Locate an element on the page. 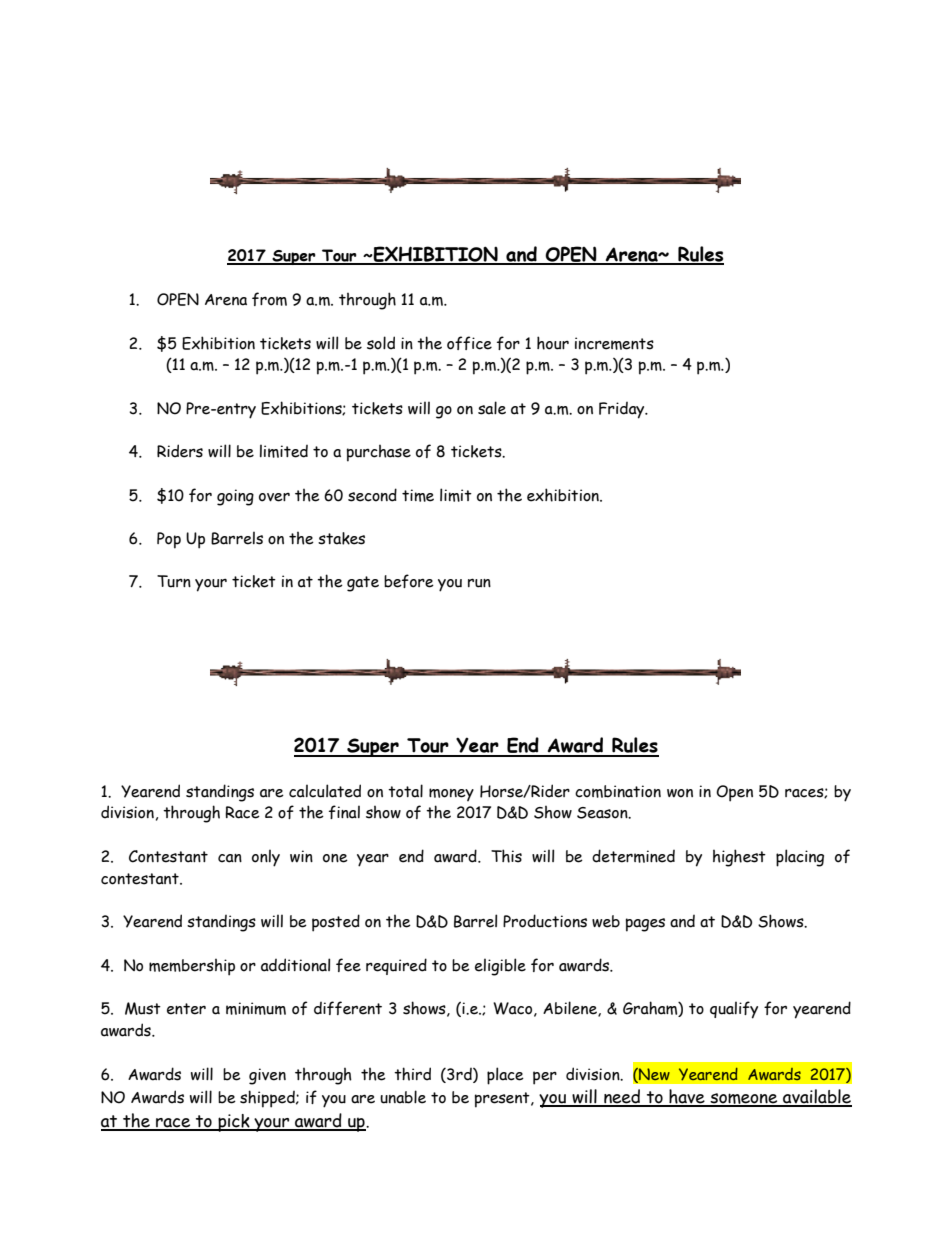 Image resolution: width=952 pixels, height=1233 pixels. from is located at coordinates (269, 299).
